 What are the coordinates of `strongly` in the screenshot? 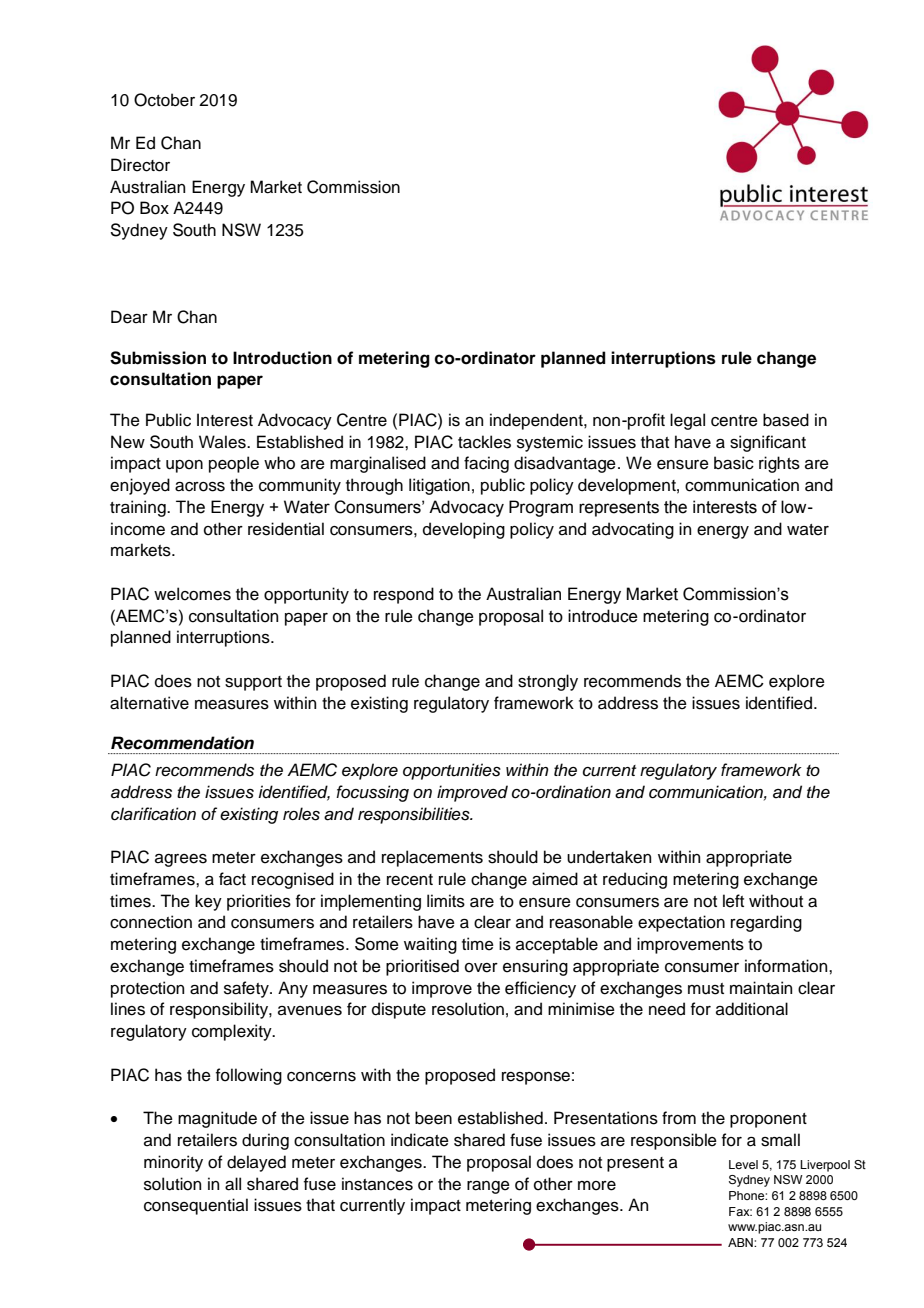 It's located at (548, 682).
